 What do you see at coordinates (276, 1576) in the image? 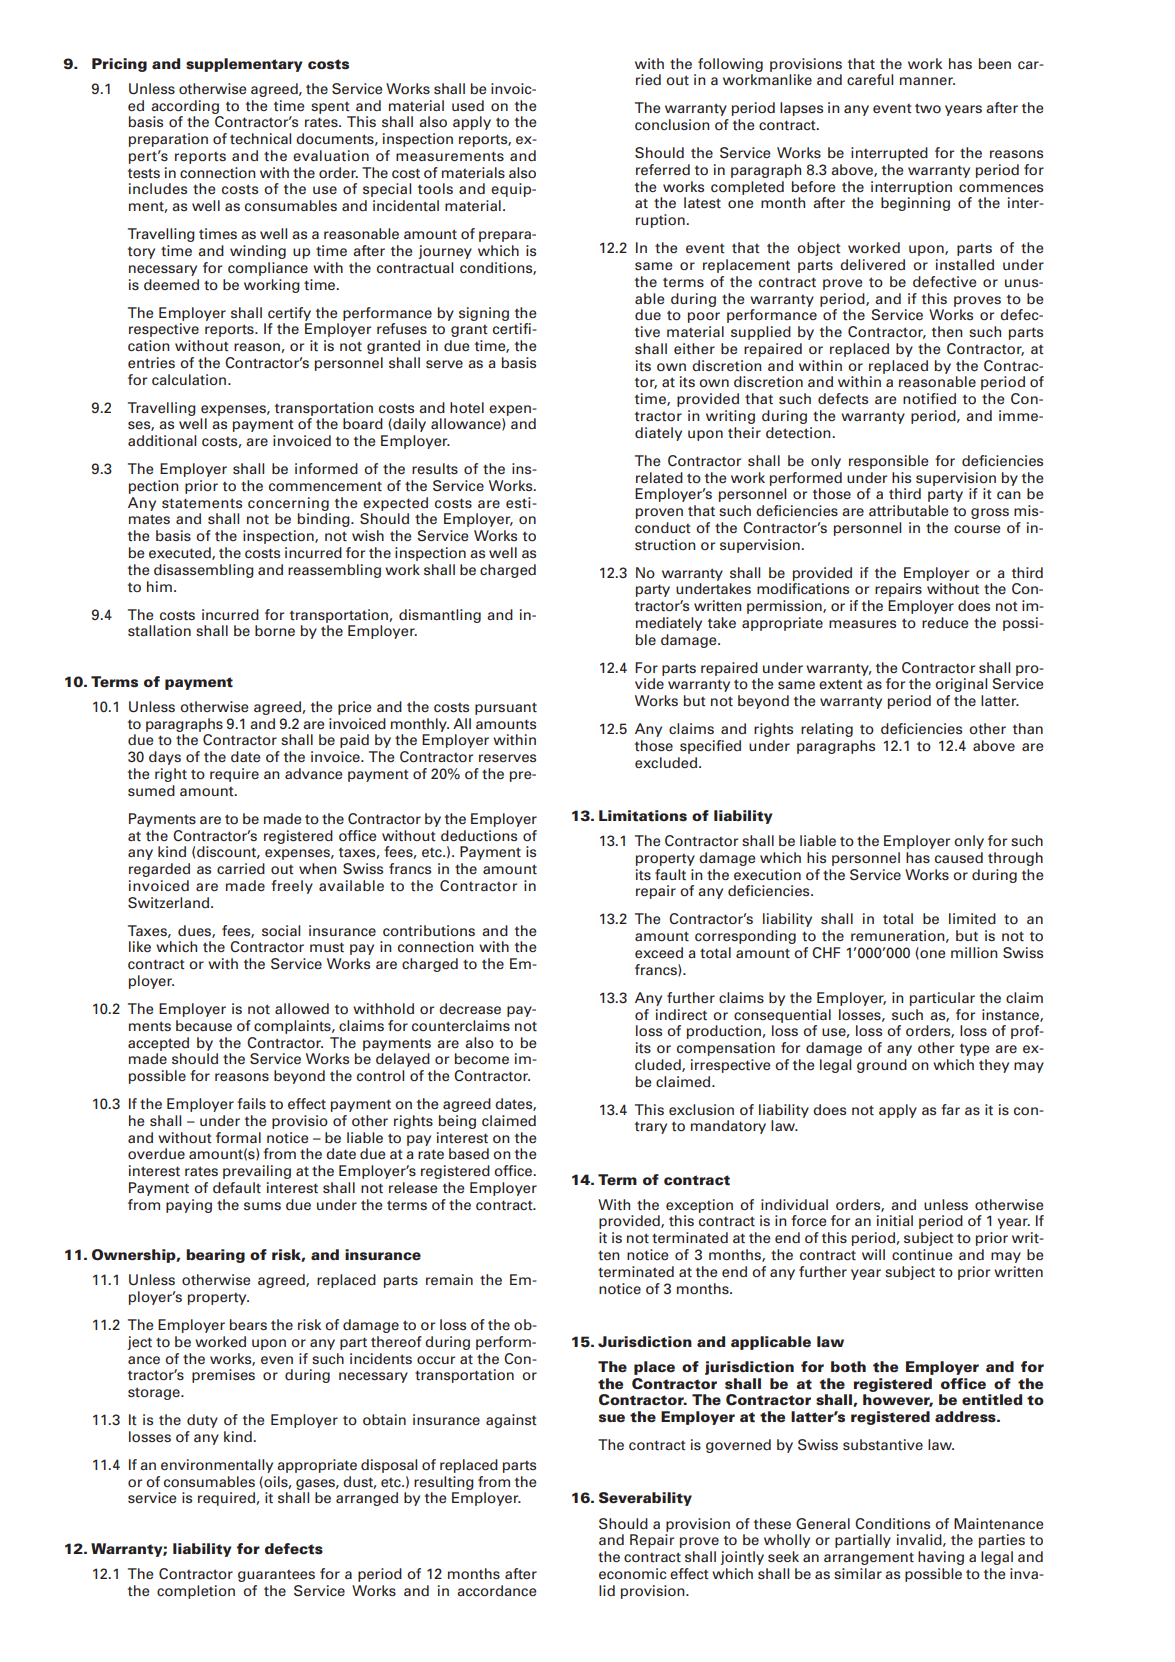
I see `guarantees` at bounding box center [276, 1576].
